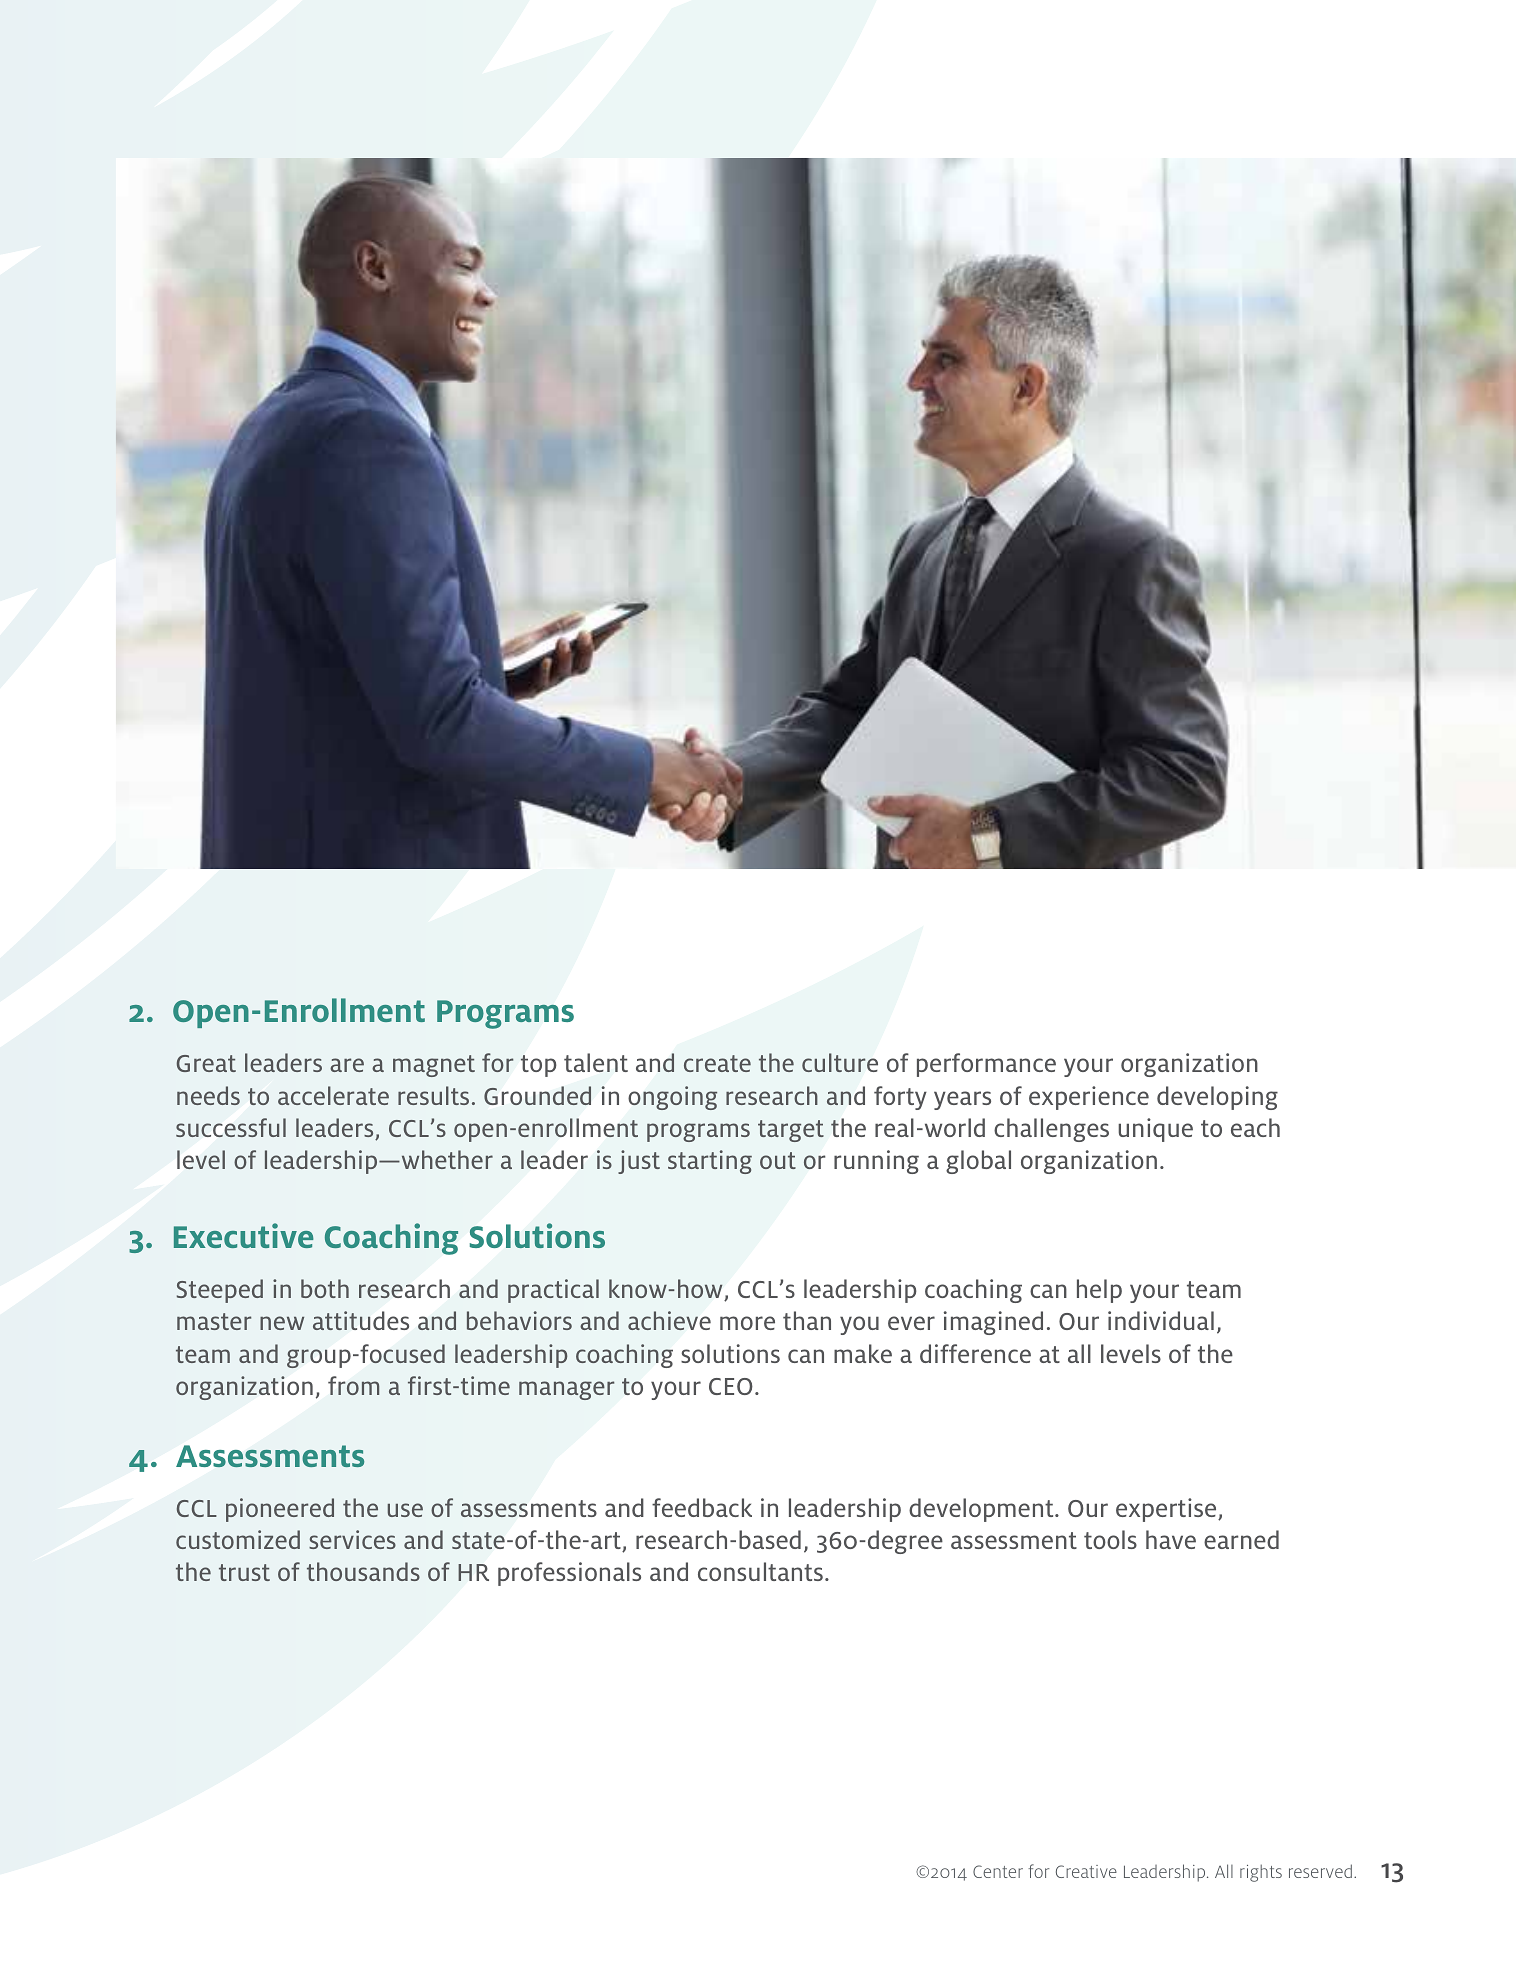  What do you see at coordinates (1171, 1539) in the document?
I see `have` at bounding box center [1171, 1539].
